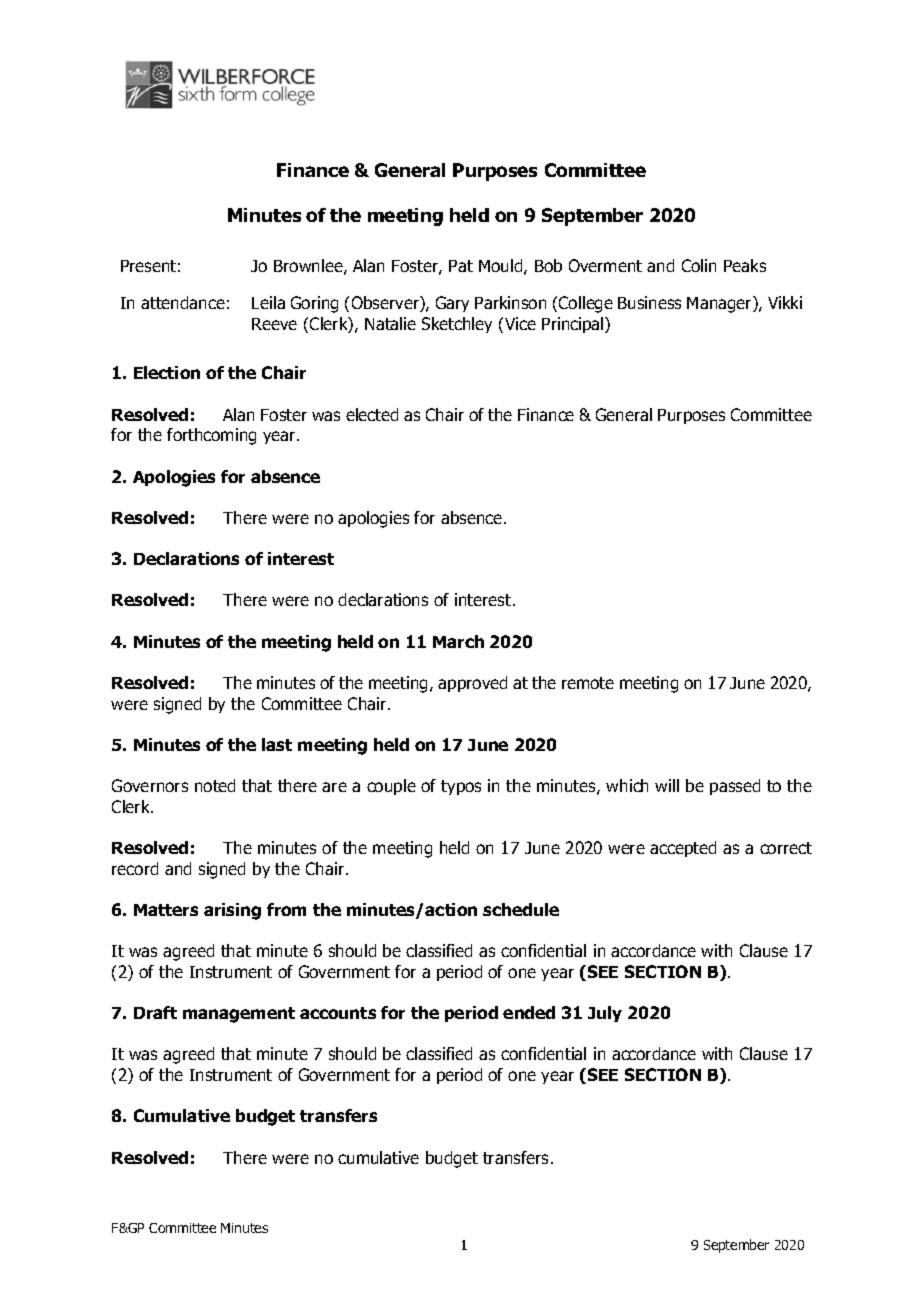 The width and height of the screenshot is (924, 1308). I want to click on remote, so click(588, 683).
